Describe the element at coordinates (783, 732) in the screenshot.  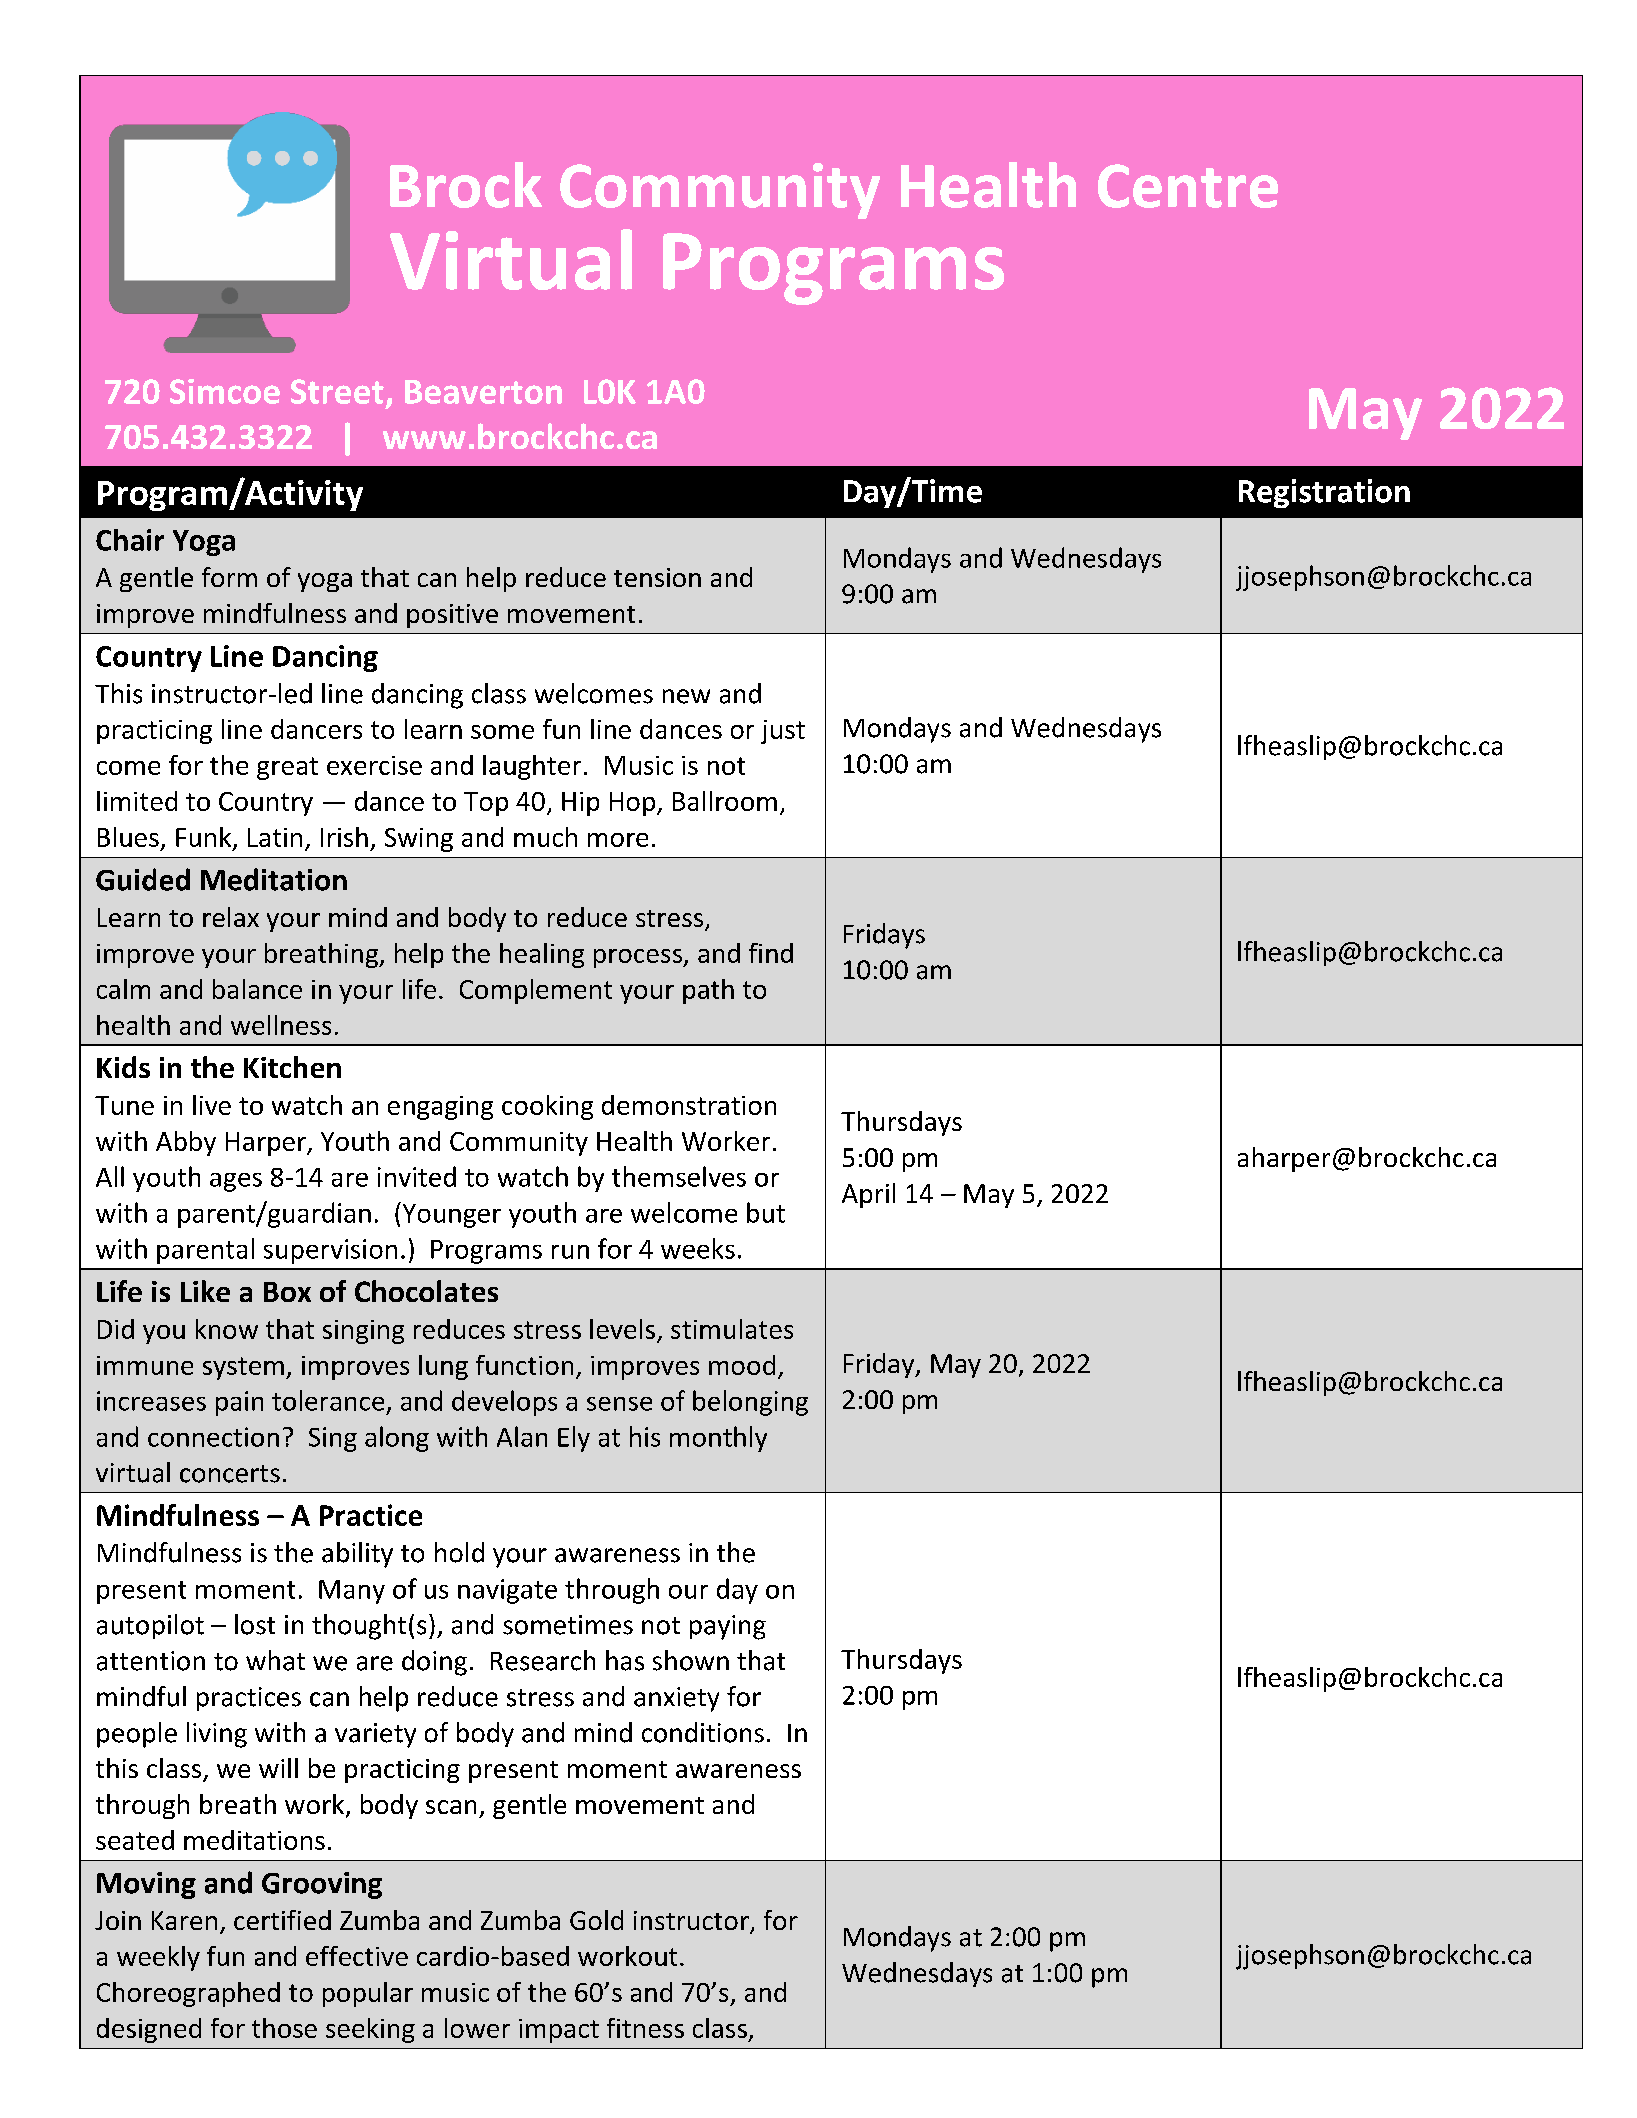
I see `just` at that location.
